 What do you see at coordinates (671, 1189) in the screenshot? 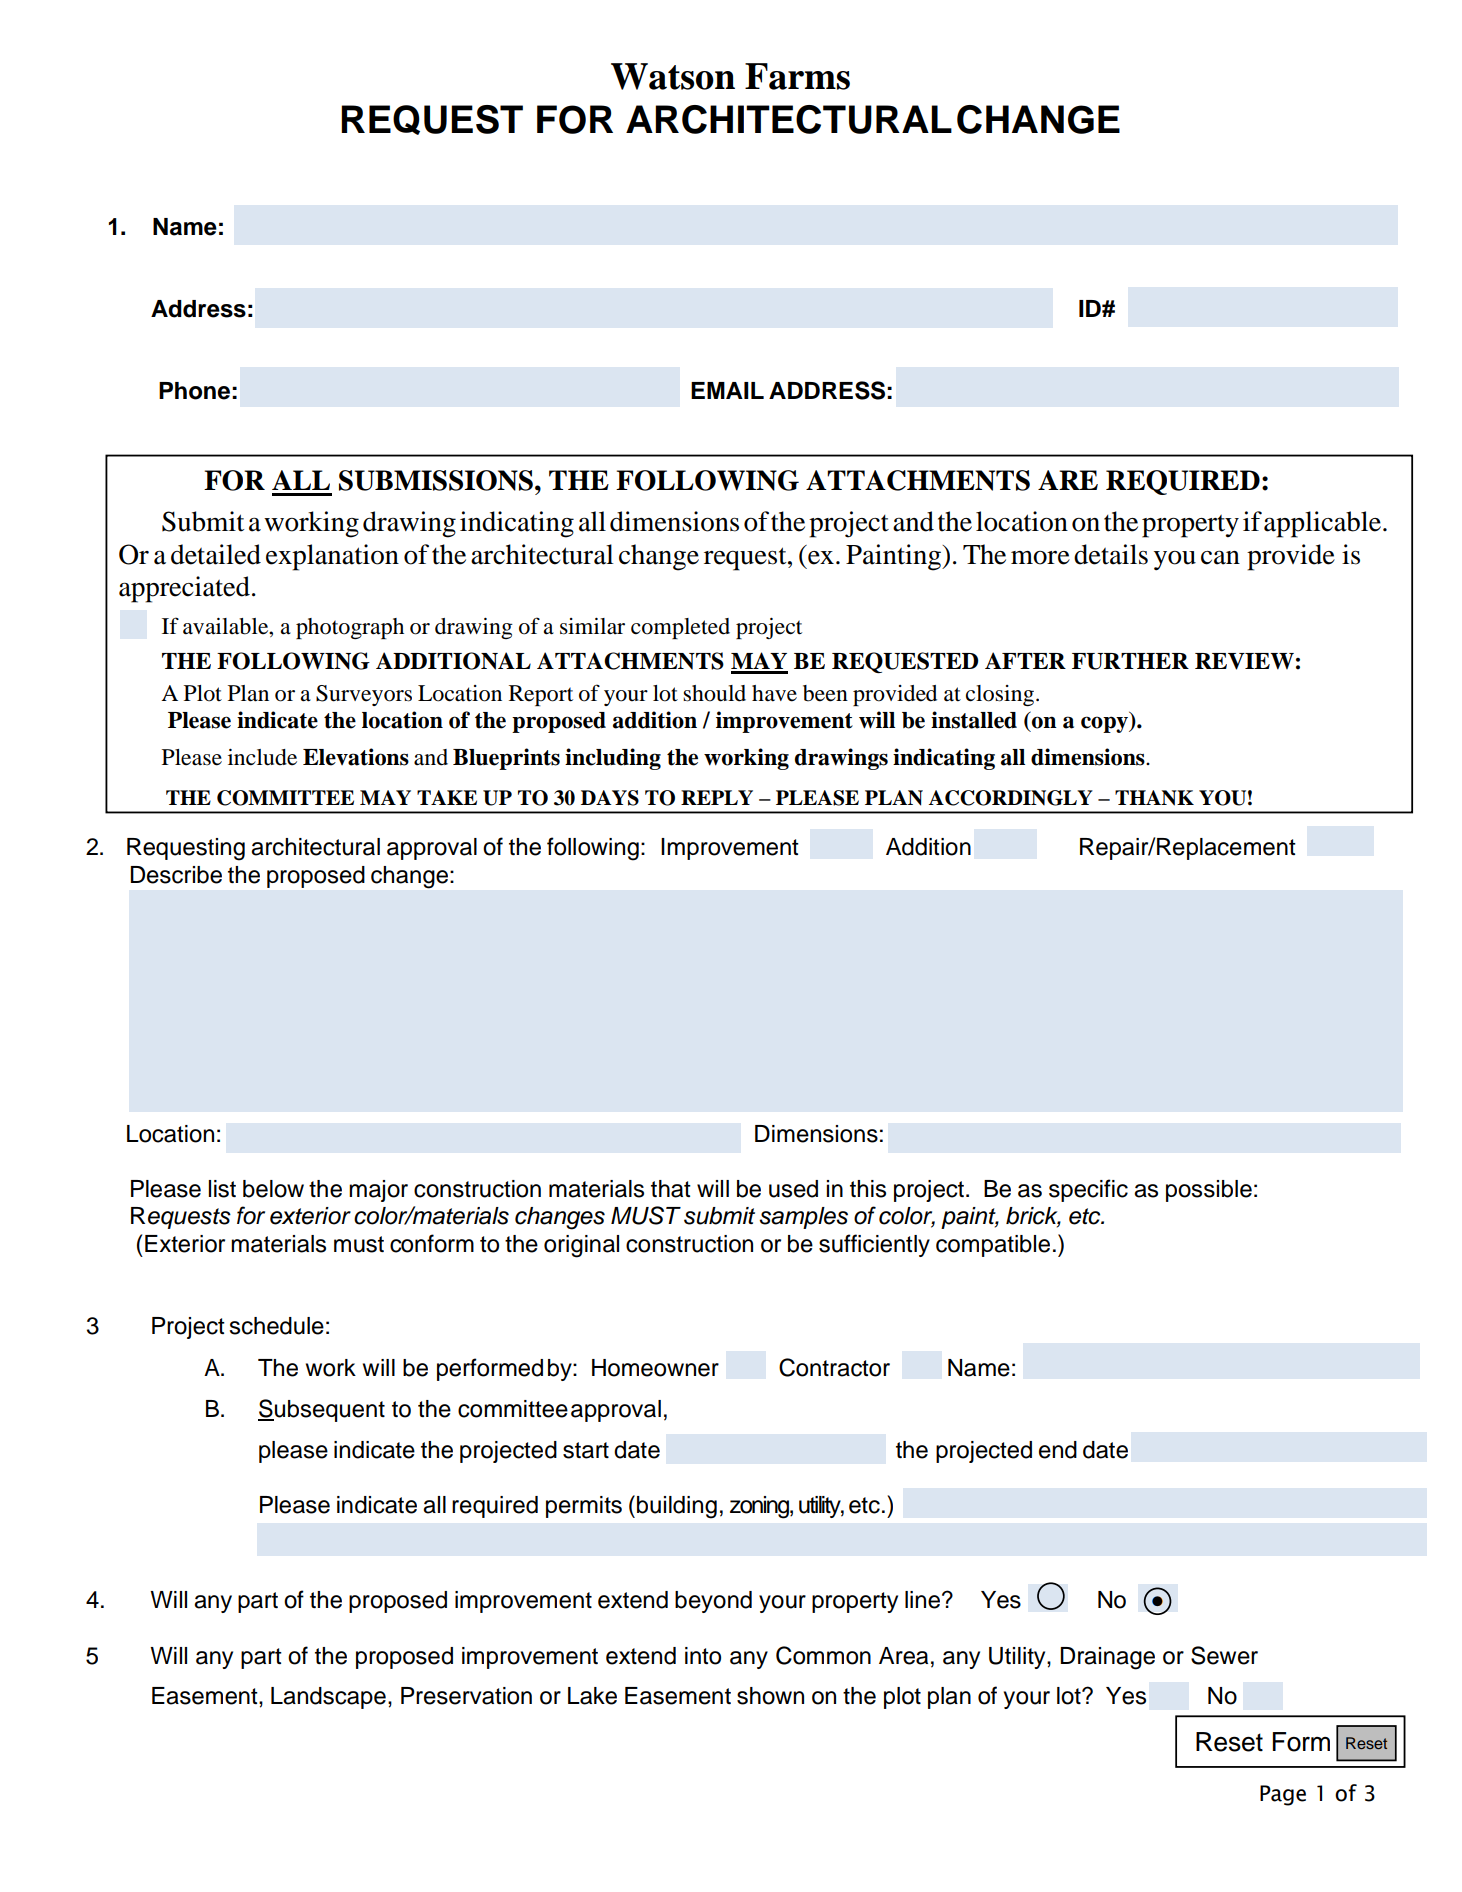
I see `that` at bounding box center [671, 1189].
